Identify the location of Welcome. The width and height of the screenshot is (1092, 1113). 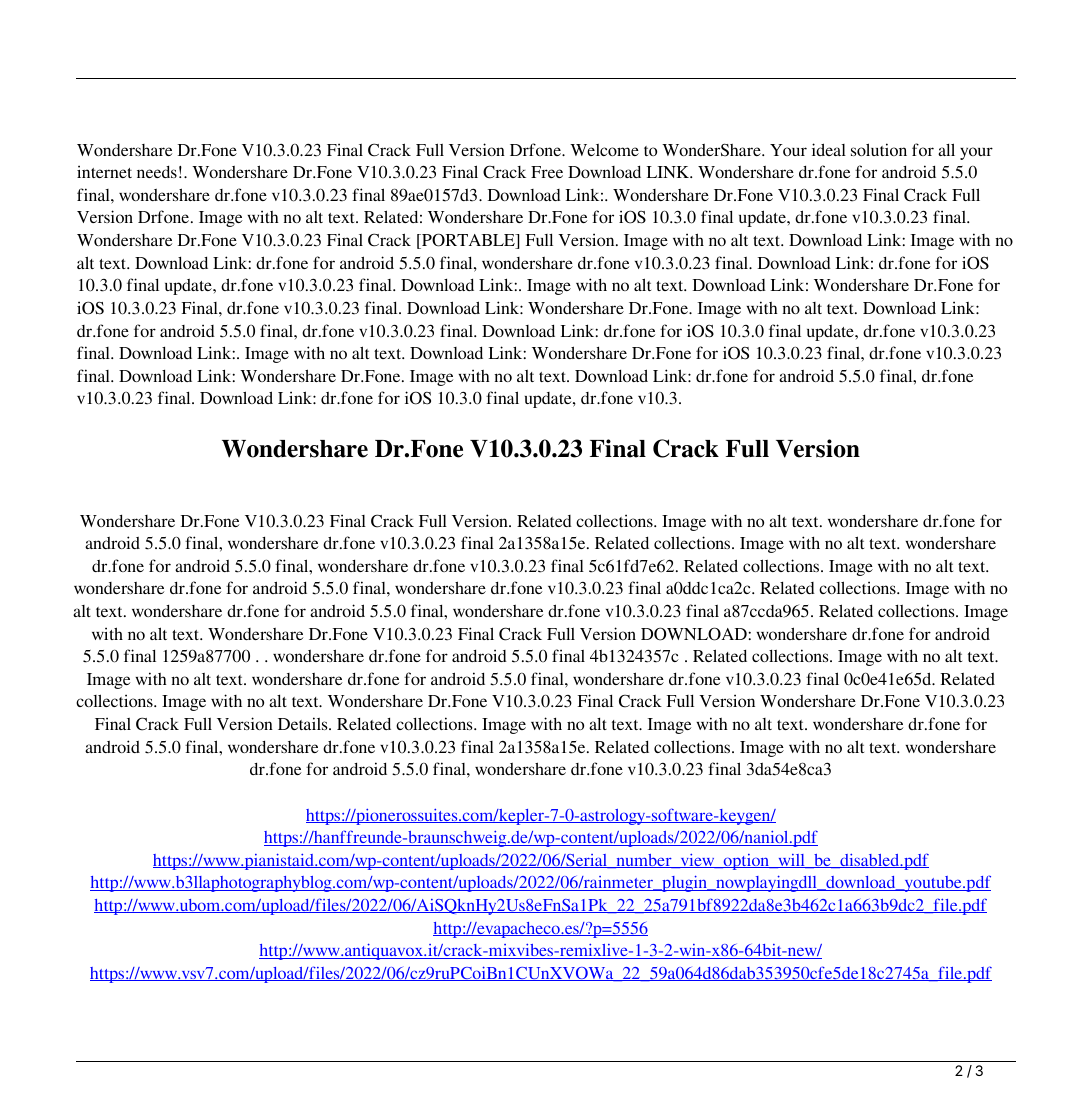
(604, 150).
